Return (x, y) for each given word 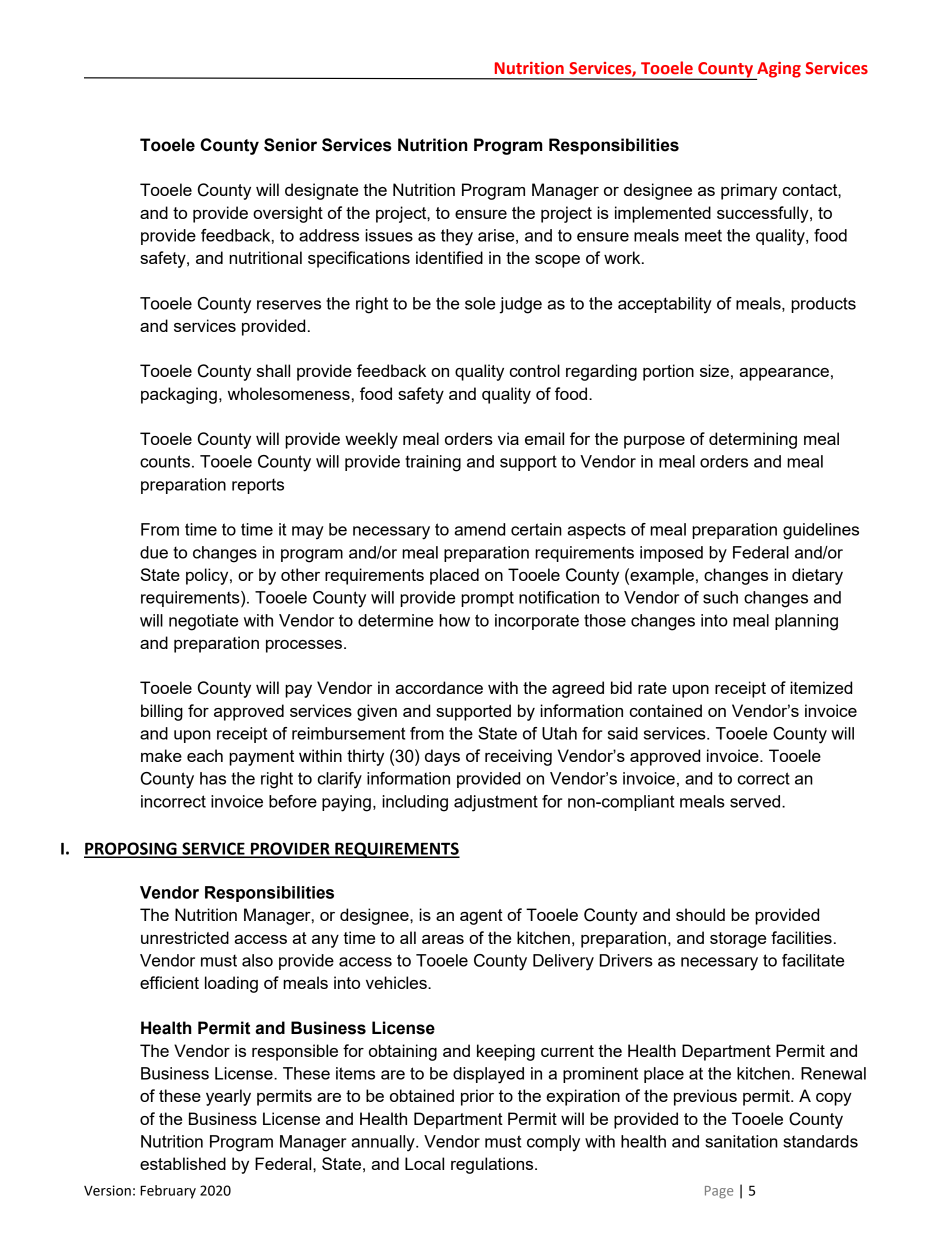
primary (749, 191)
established (183, 1163)
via (508, 438)
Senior (290, 145)
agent (481, 917)
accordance (439, 687)
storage (738, 940)
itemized (821, 687)
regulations (493, 1165)
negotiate (203, 622)
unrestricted (185, 937)
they (457, 237)
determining (753, 440)
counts (165, 461)
